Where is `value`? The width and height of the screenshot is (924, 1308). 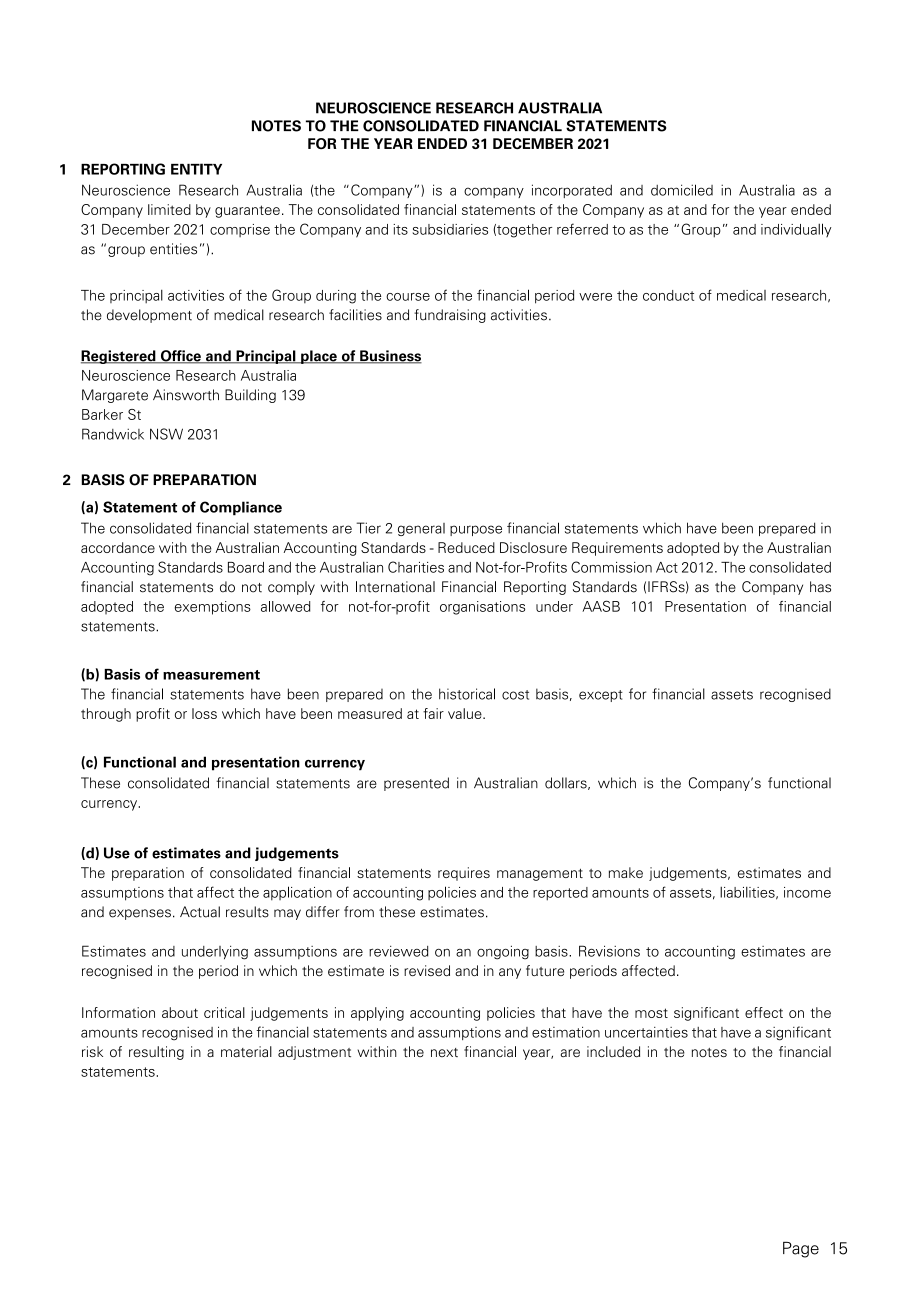 value is located at coordinates (466, 713).
